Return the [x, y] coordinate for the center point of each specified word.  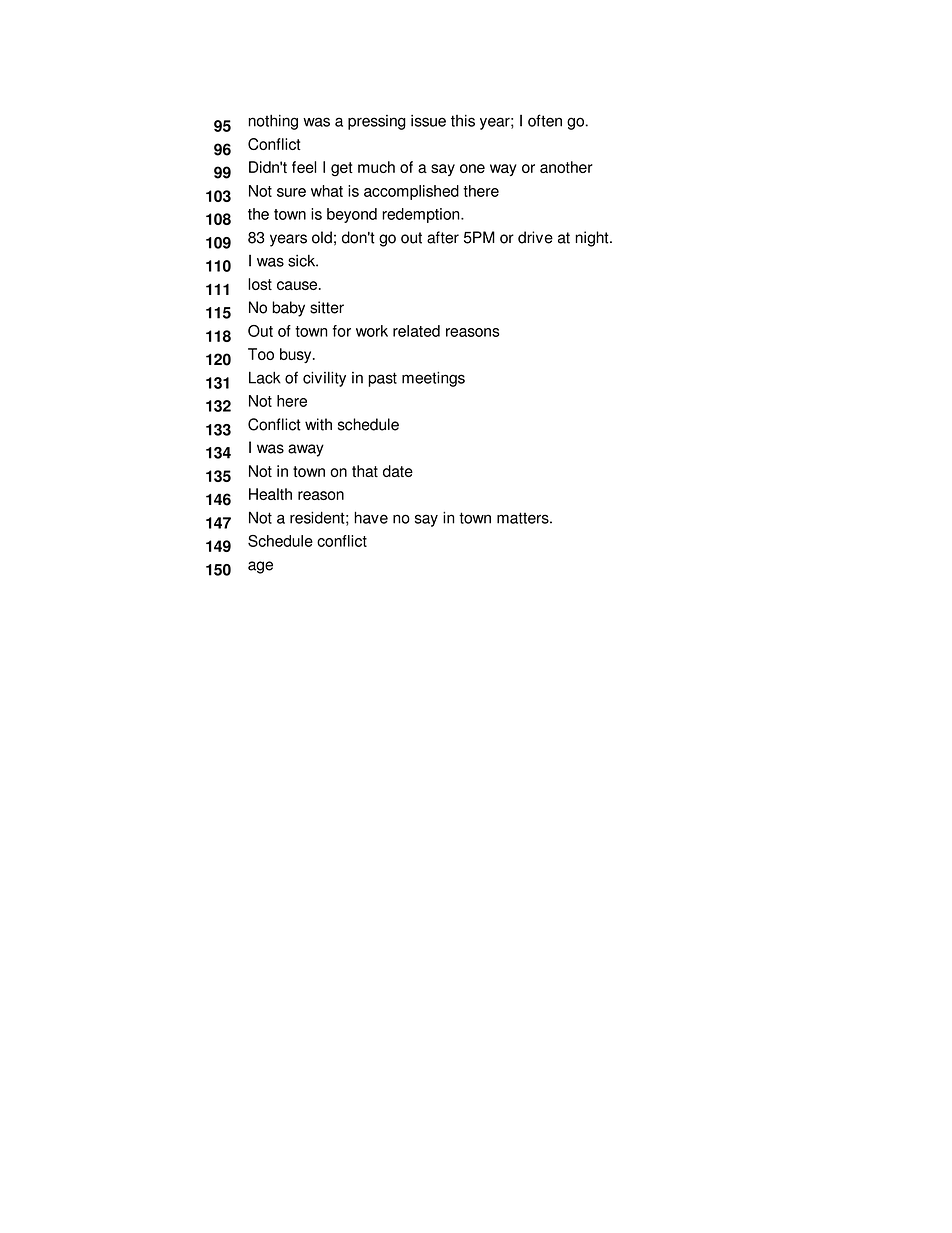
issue [428, 121]
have [371, 517]
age [260, 567]
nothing [273, 122]
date [398, 471]
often [545, 120]
